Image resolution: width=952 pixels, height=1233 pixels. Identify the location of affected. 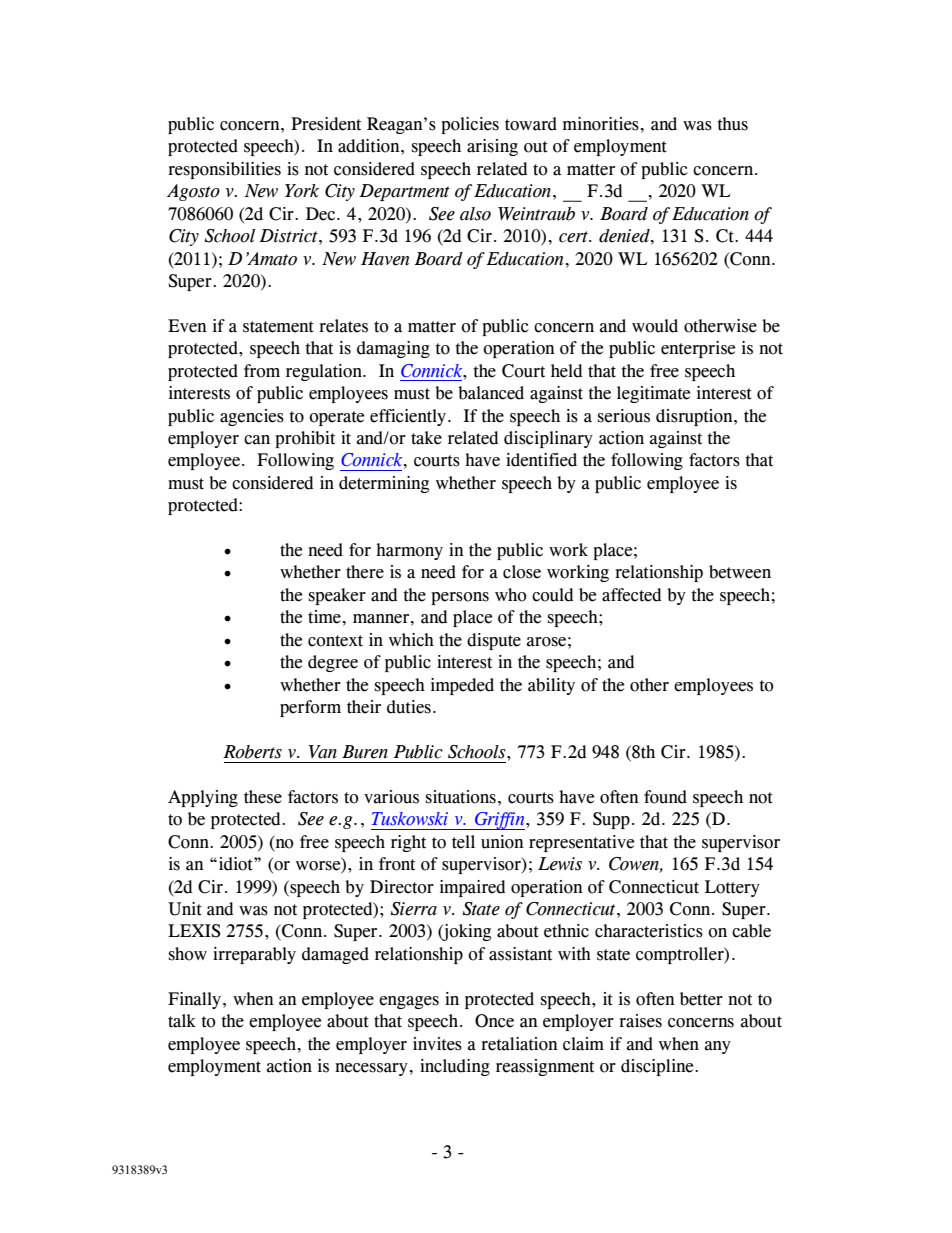
(632, 595).
